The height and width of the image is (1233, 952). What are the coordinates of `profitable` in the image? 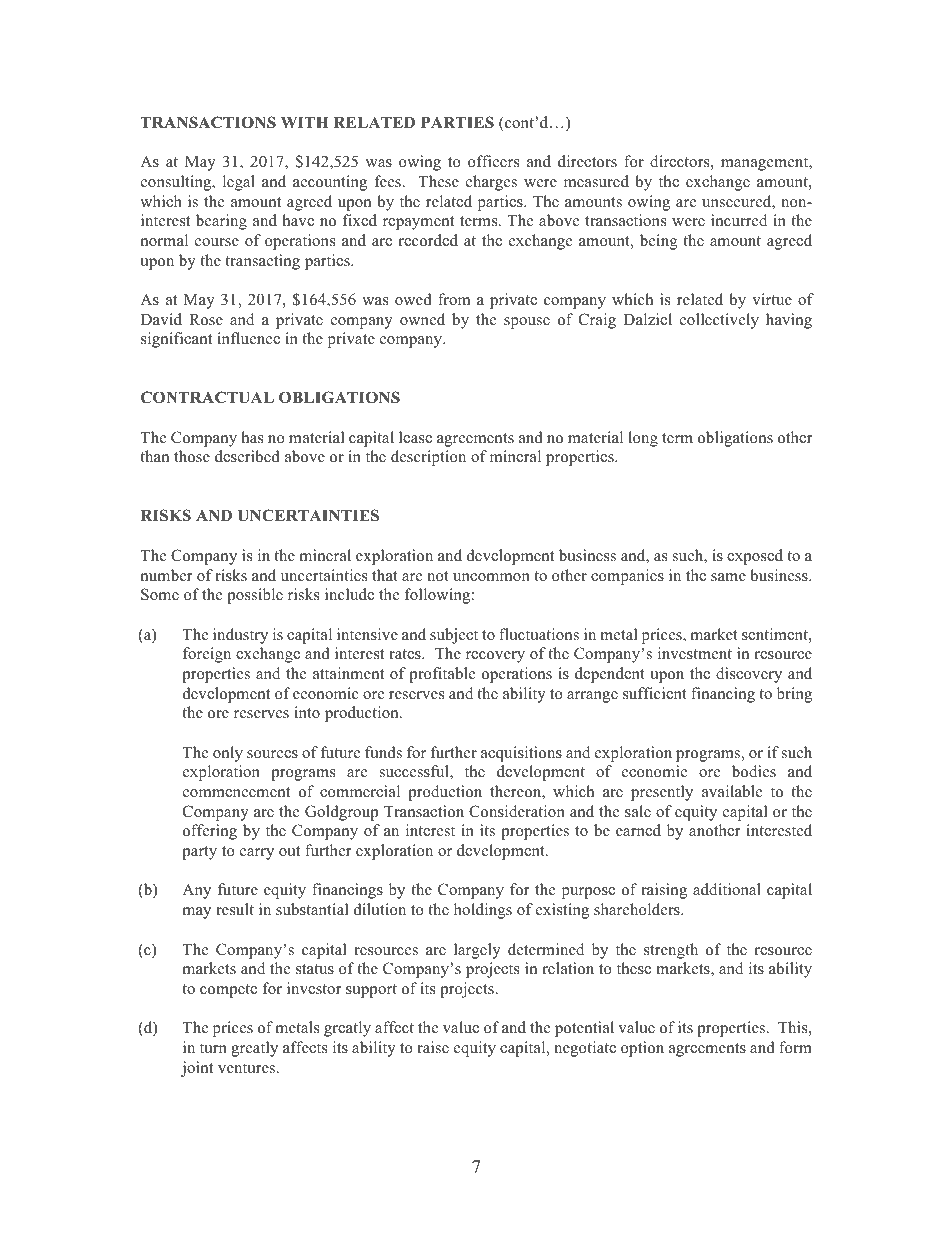 It's located at (442, 675).
